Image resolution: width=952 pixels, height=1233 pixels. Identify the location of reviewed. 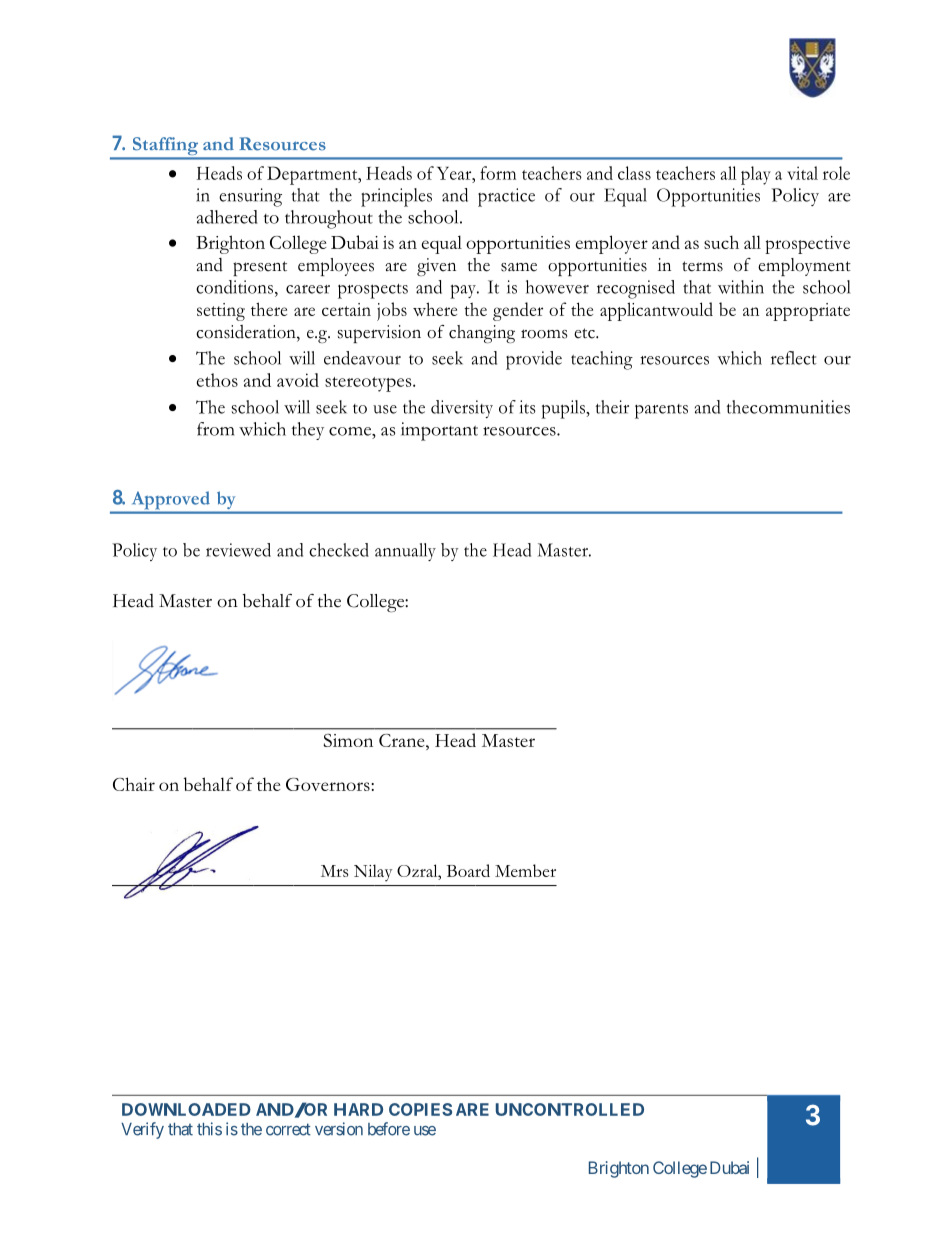
(238, 550).
